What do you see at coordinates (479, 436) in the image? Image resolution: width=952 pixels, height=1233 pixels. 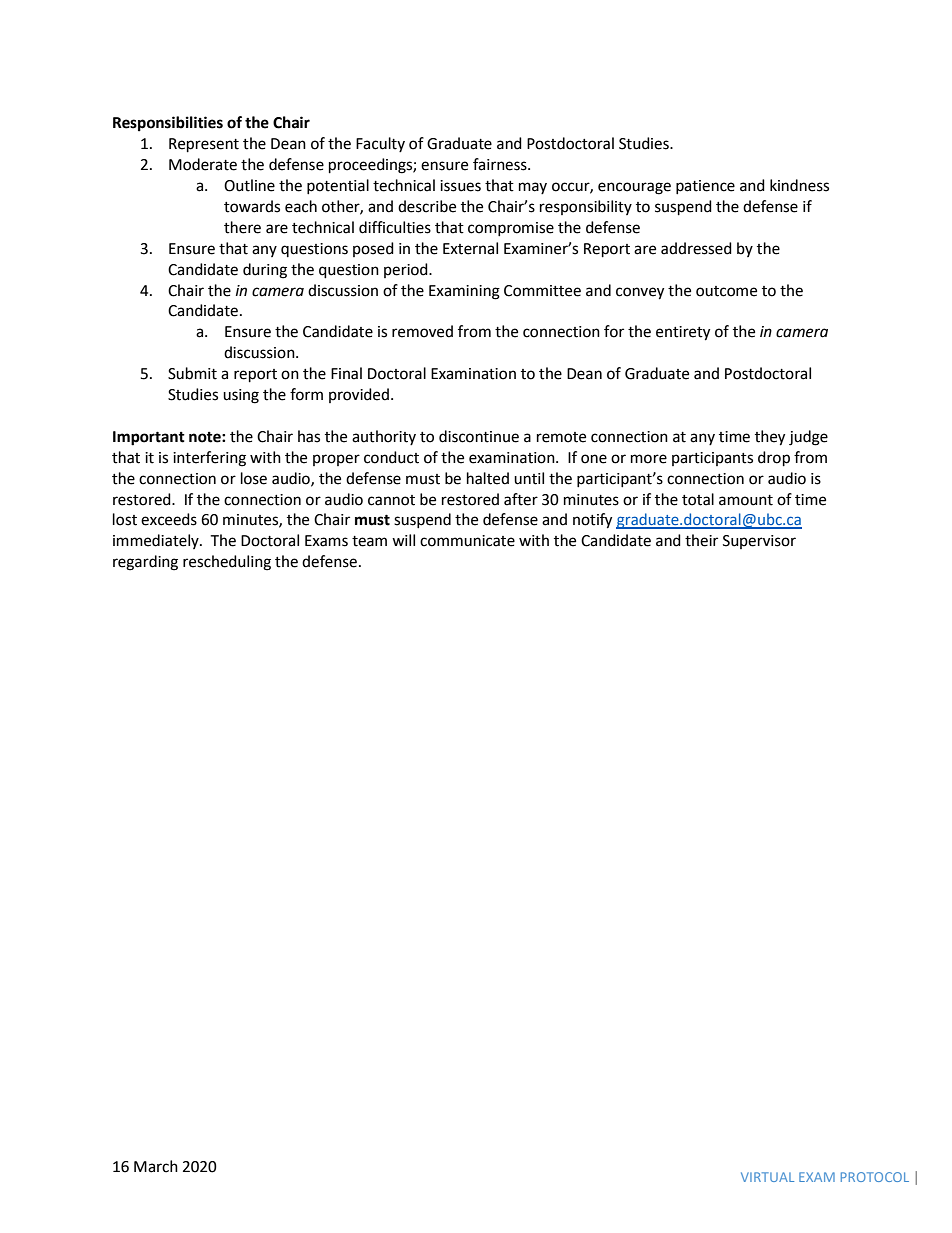 I see `discontinue` at bounding box center [479, 436].
